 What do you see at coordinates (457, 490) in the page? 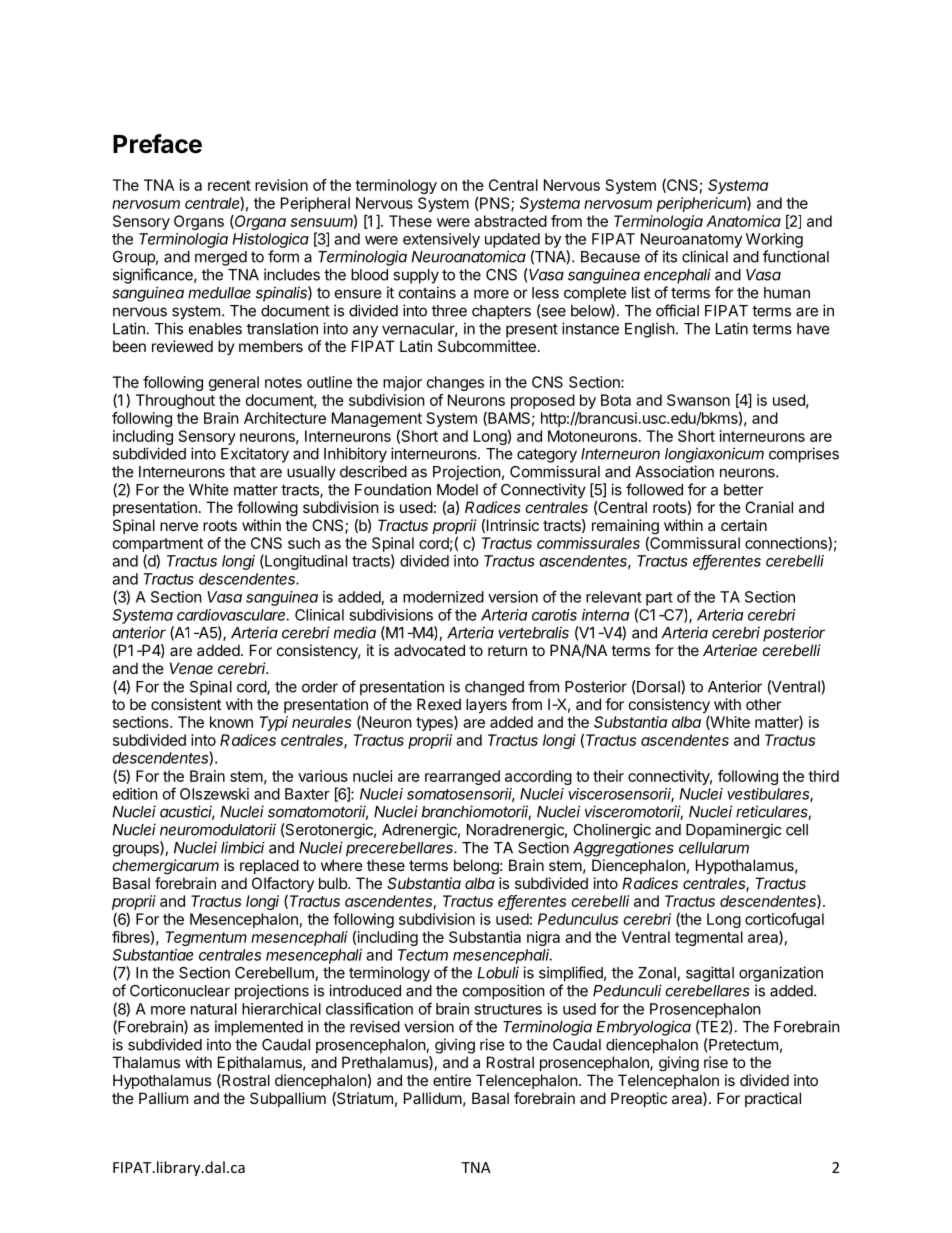
I see `Model` at bounding box center [457, 490].
